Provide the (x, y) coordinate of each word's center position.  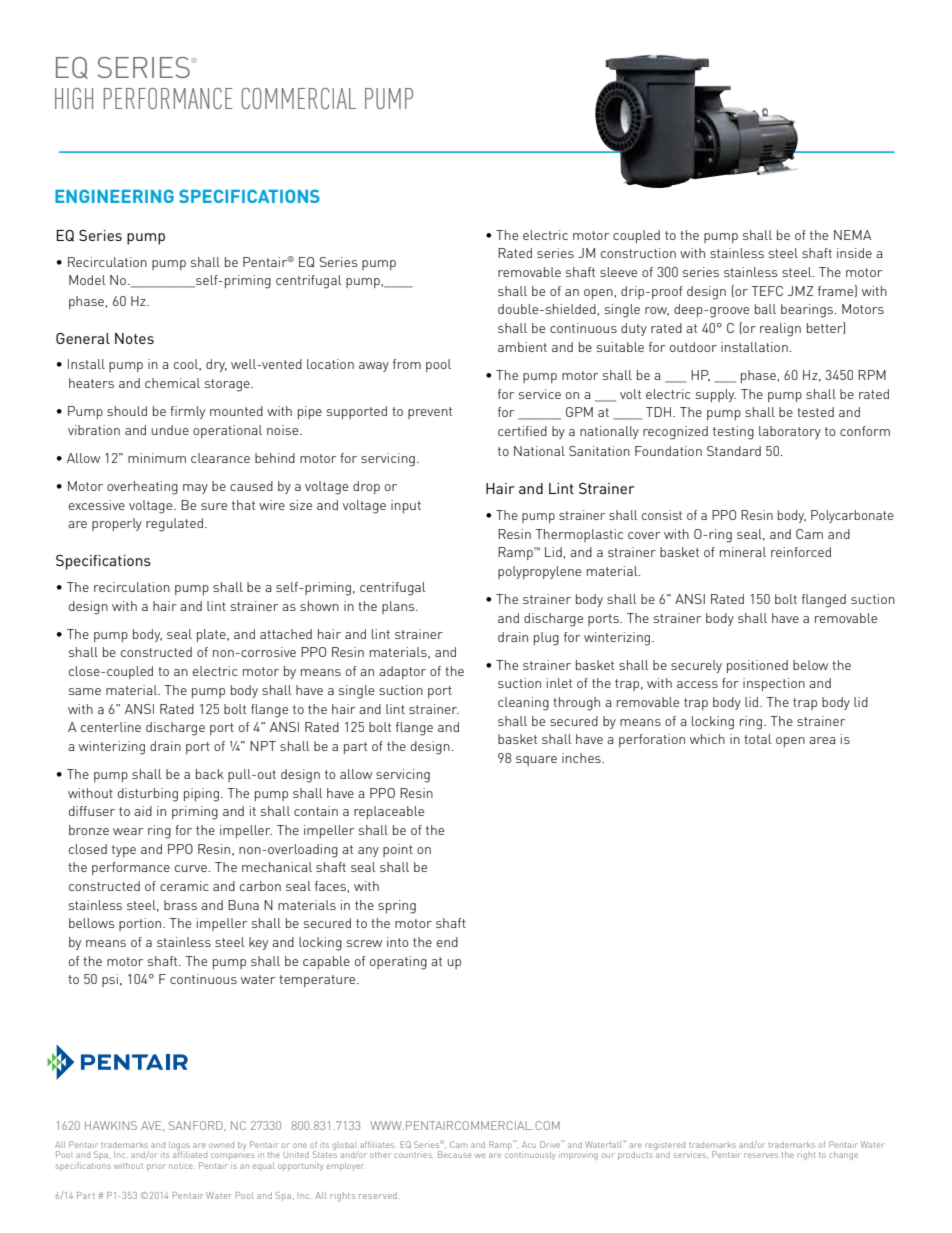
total (758, 739)
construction (638, 253)
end (447, 942)
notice (182, 1166)
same (85, 691)
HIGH (74, 98)
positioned (757, 666)
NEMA (852, 235)
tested (815, 412)
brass (180, 905)
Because (455, 1154)
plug (546, 639)
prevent (430, 413)
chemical (172, 383)
